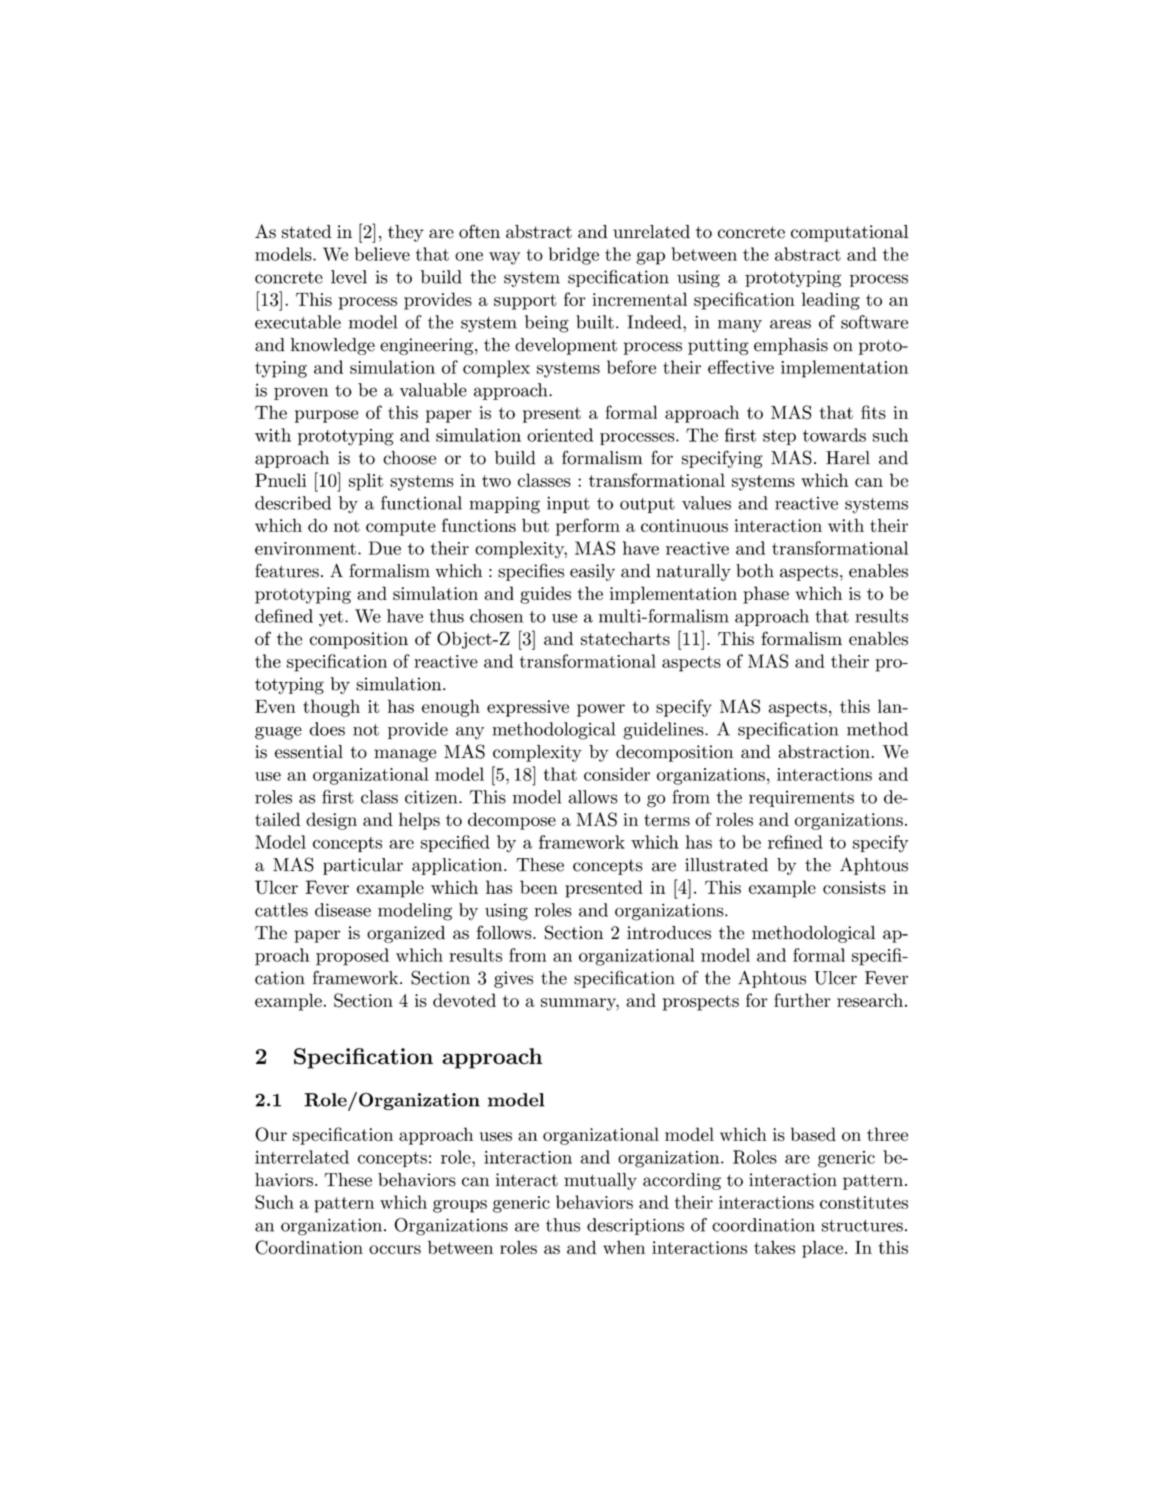  What do you see at coordinates (309, 752) in the screenshot?
I see `essential` at bounding box center [309, 752].
